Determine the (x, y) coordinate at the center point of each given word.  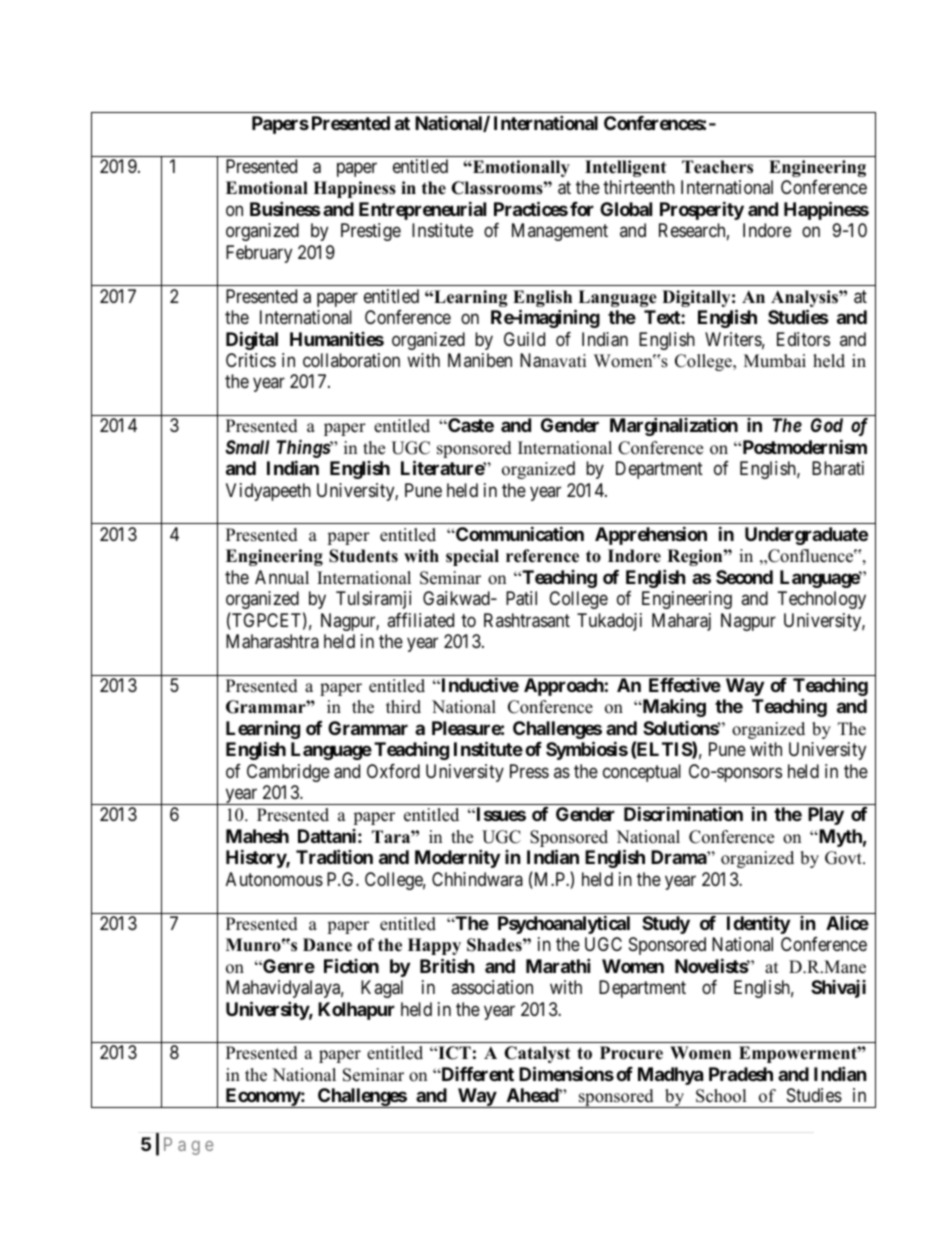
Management (560, 232)
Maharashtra (272, 641)
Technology (822, 600)
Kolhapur (356, 1011)
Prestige (371, 232)
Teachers (717, 167)
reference (542, 556)
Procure (631, 1053)
